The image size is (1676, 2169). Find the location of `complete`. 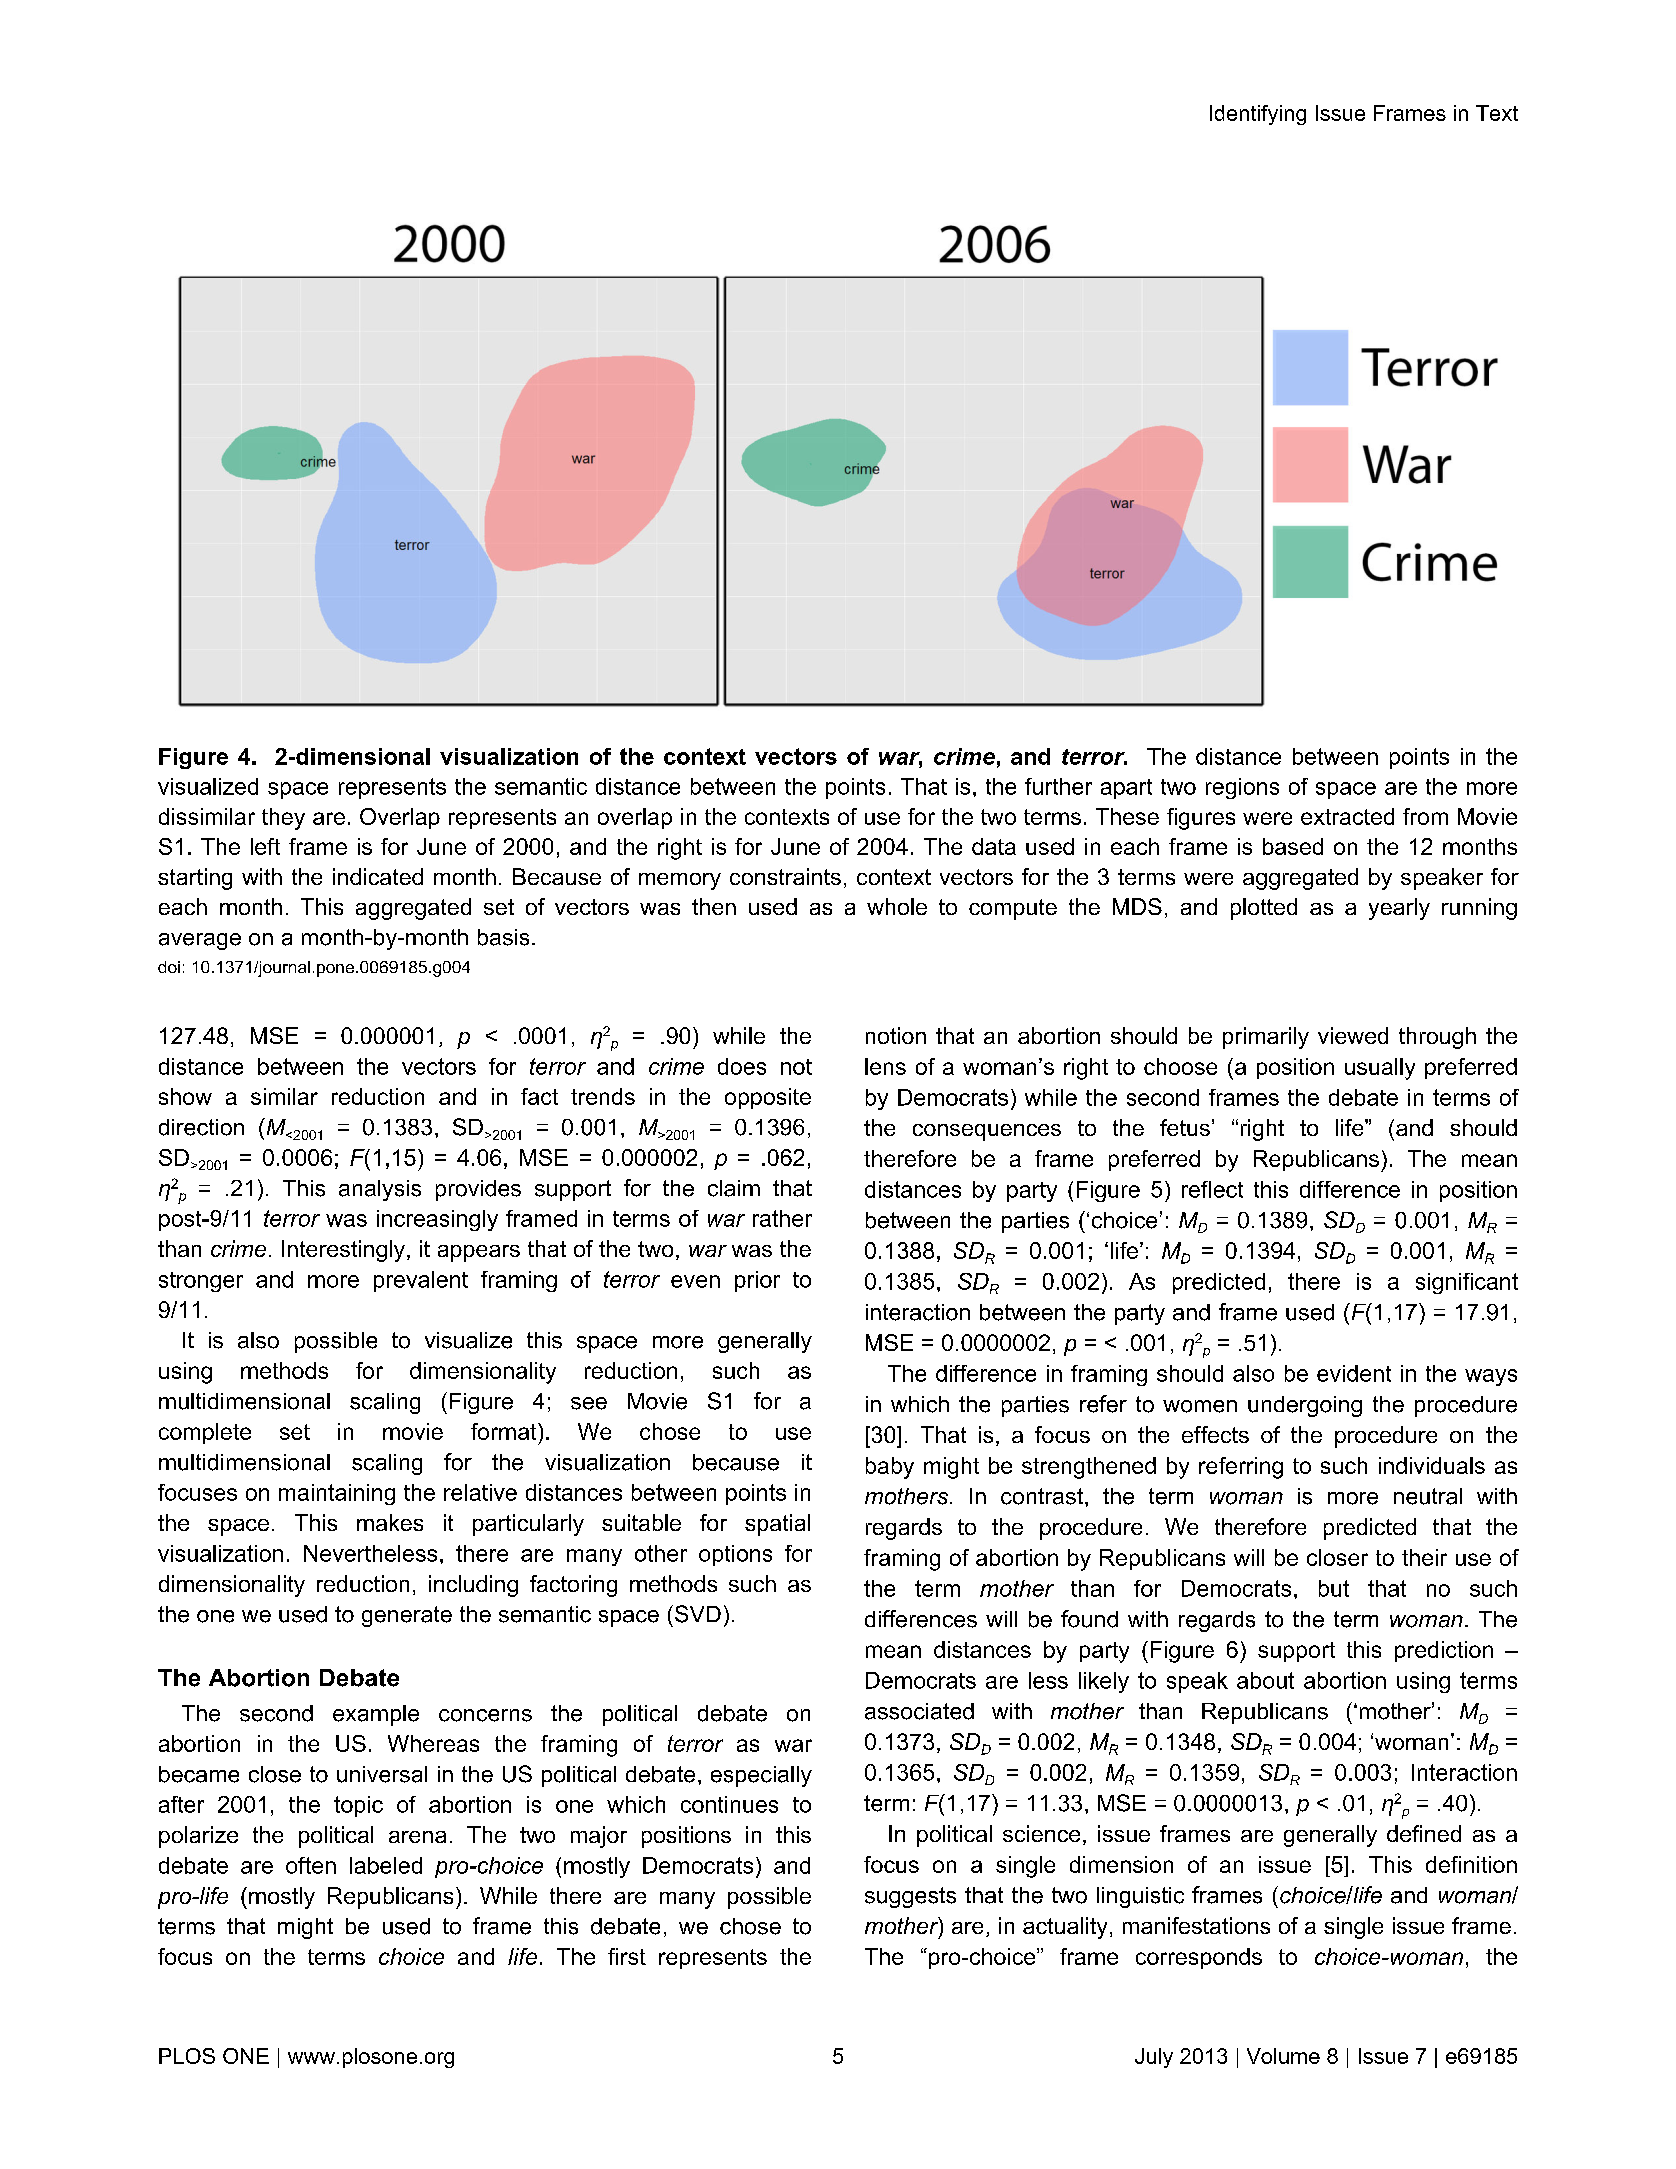

complete is located at coordinates (205, 1433).
